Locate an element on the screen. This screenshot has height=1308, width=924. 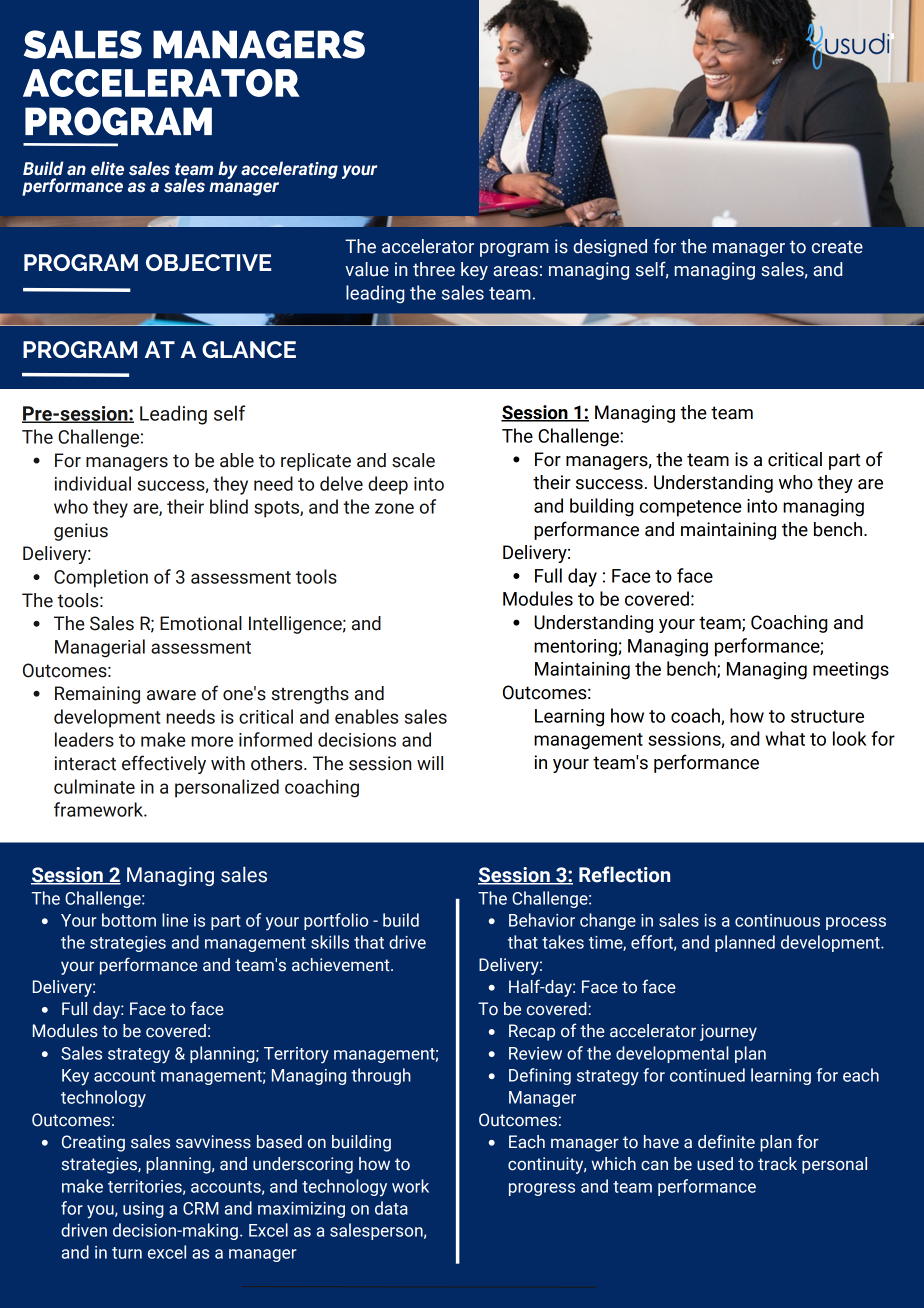
aware is located at coordinates (171, 695).
